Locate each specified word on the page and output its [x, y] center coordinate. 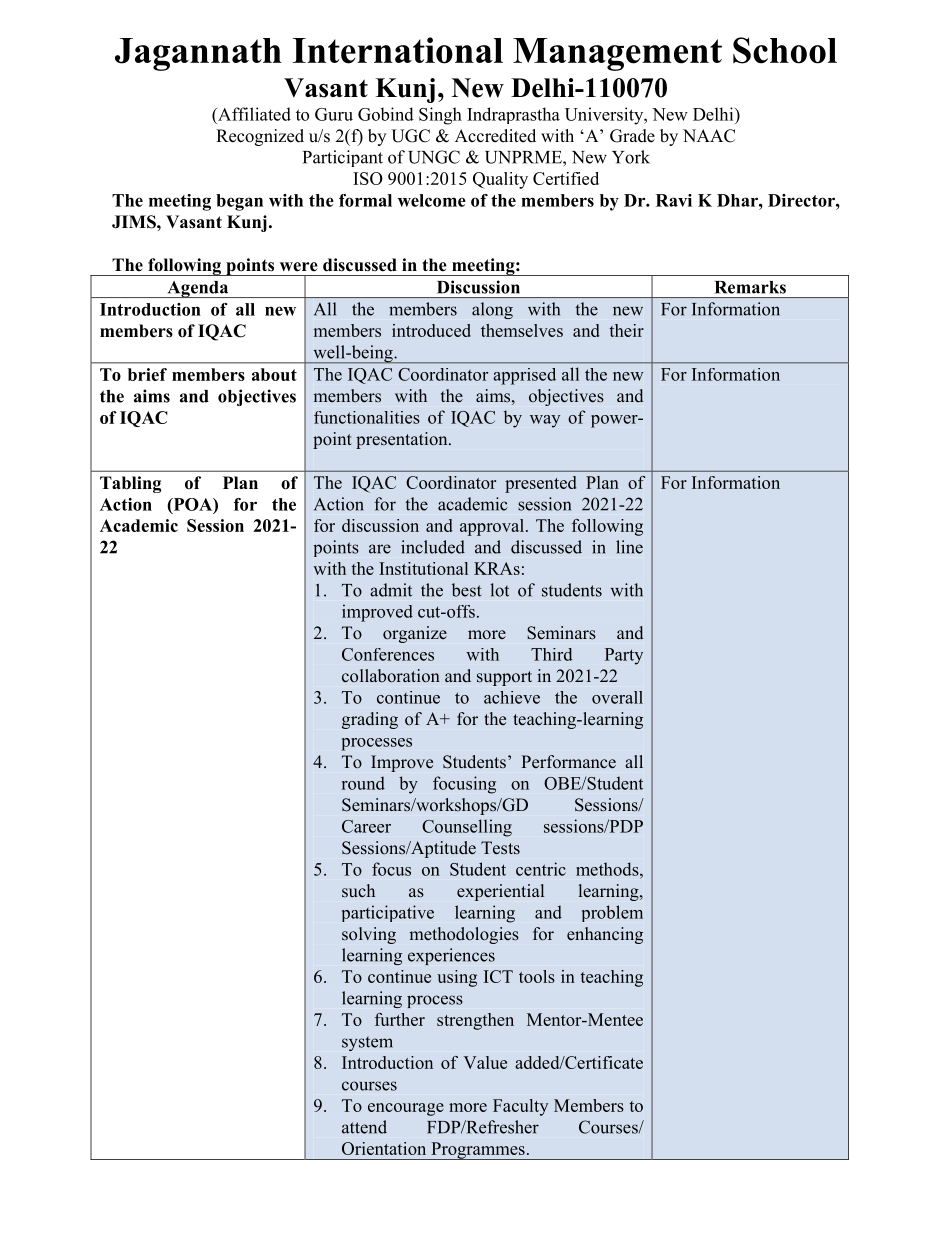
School [785, 50]
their [626, 330]
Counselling [467, 828]
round [363, 783]
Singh [440, 116]
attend [364, 1127]
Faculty [520, 1107]
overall [617, 697]
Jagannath [198, 54]
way [545, 421]
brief [147, 374]
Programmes [478, 1151]
